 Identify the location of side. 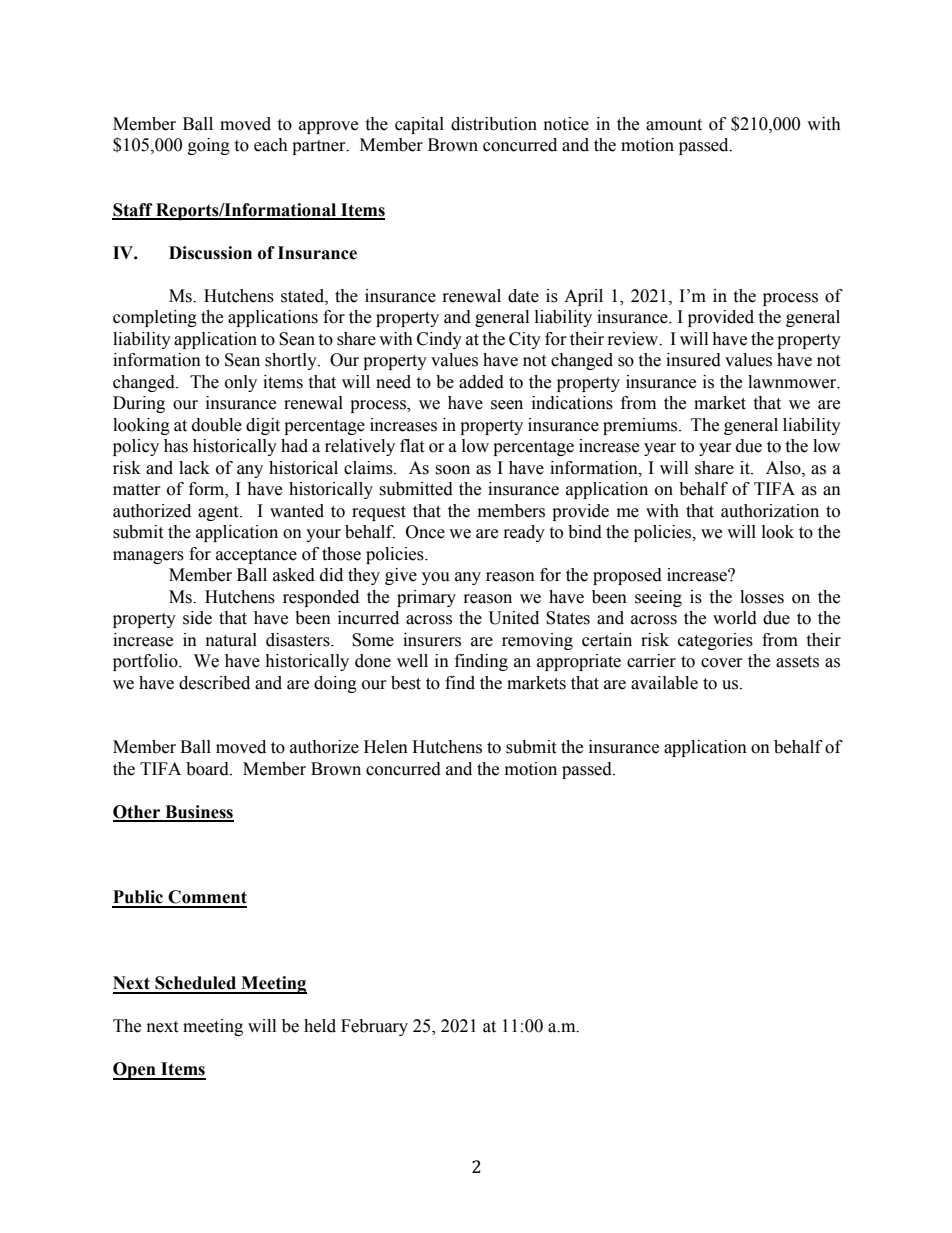
(197, 618).
